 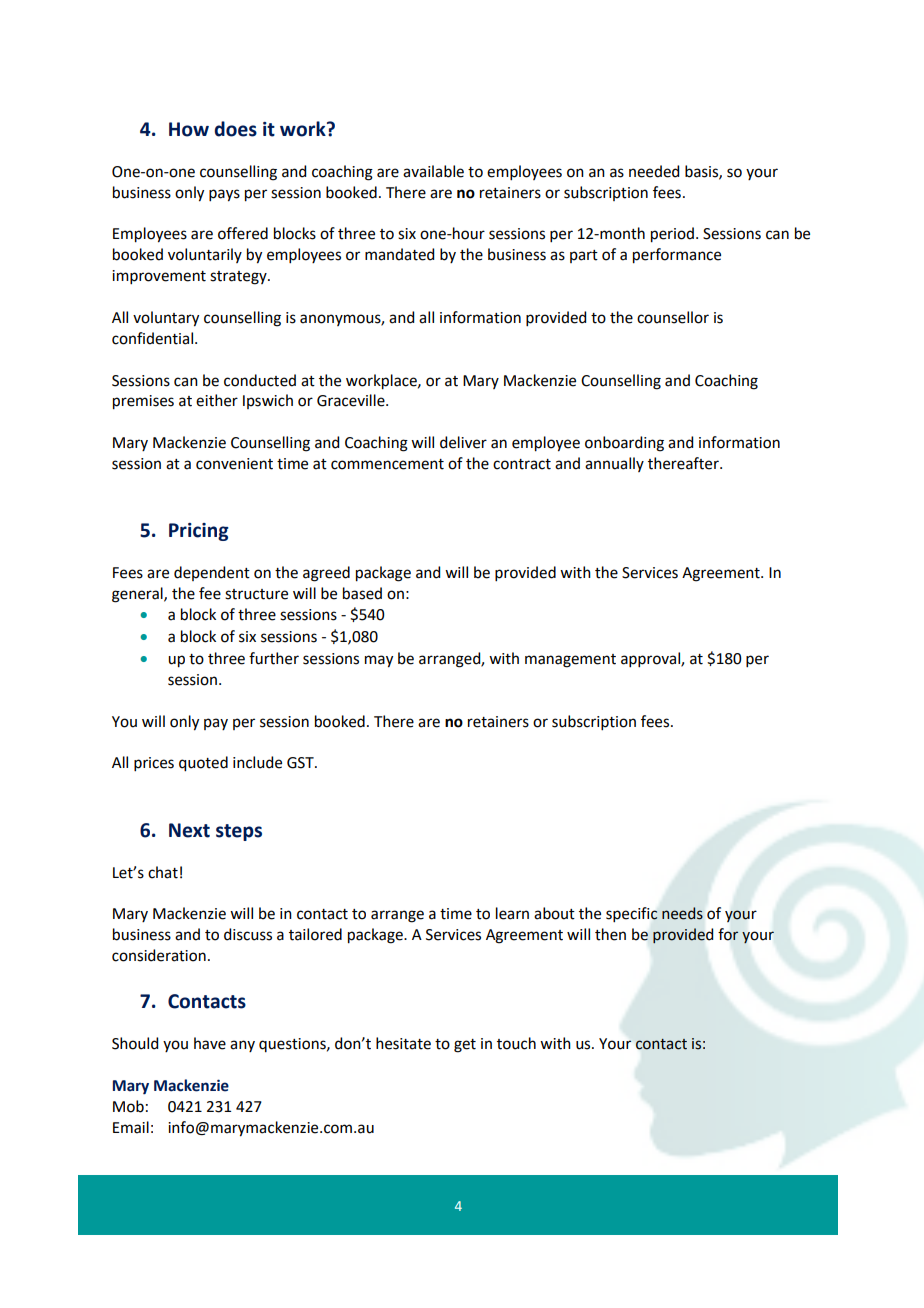 What do you see at coordinates (210, 1043) in the document?
I see `have` at bounding box center [210, 1043].
